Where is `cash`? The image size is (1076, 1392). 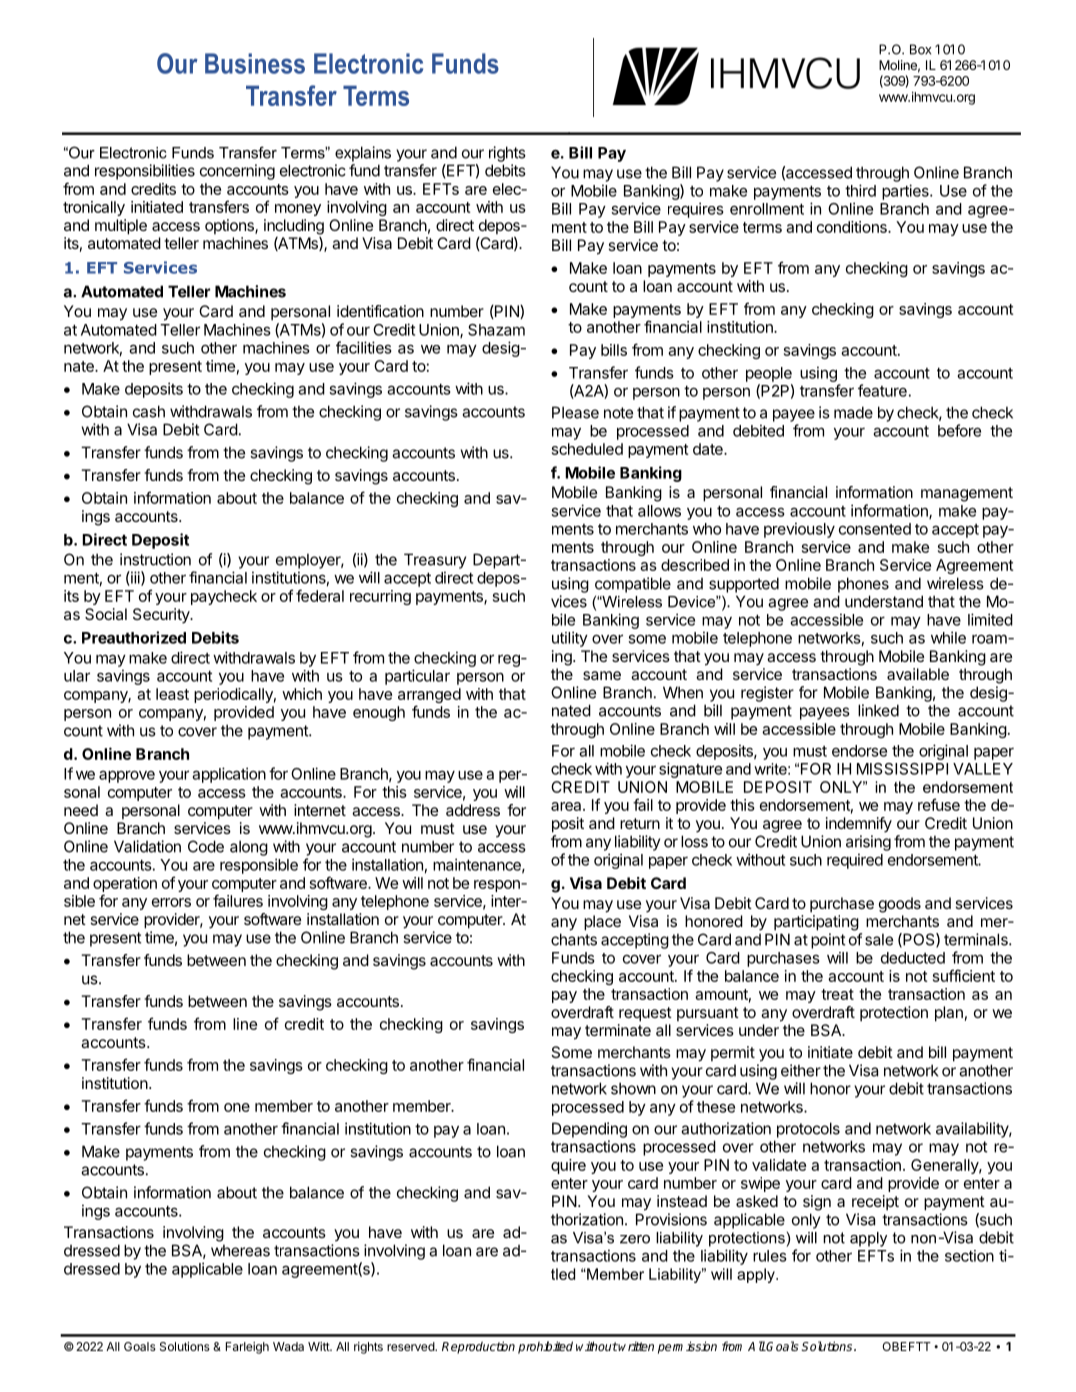 cash is located at coordinates (149, 411).
